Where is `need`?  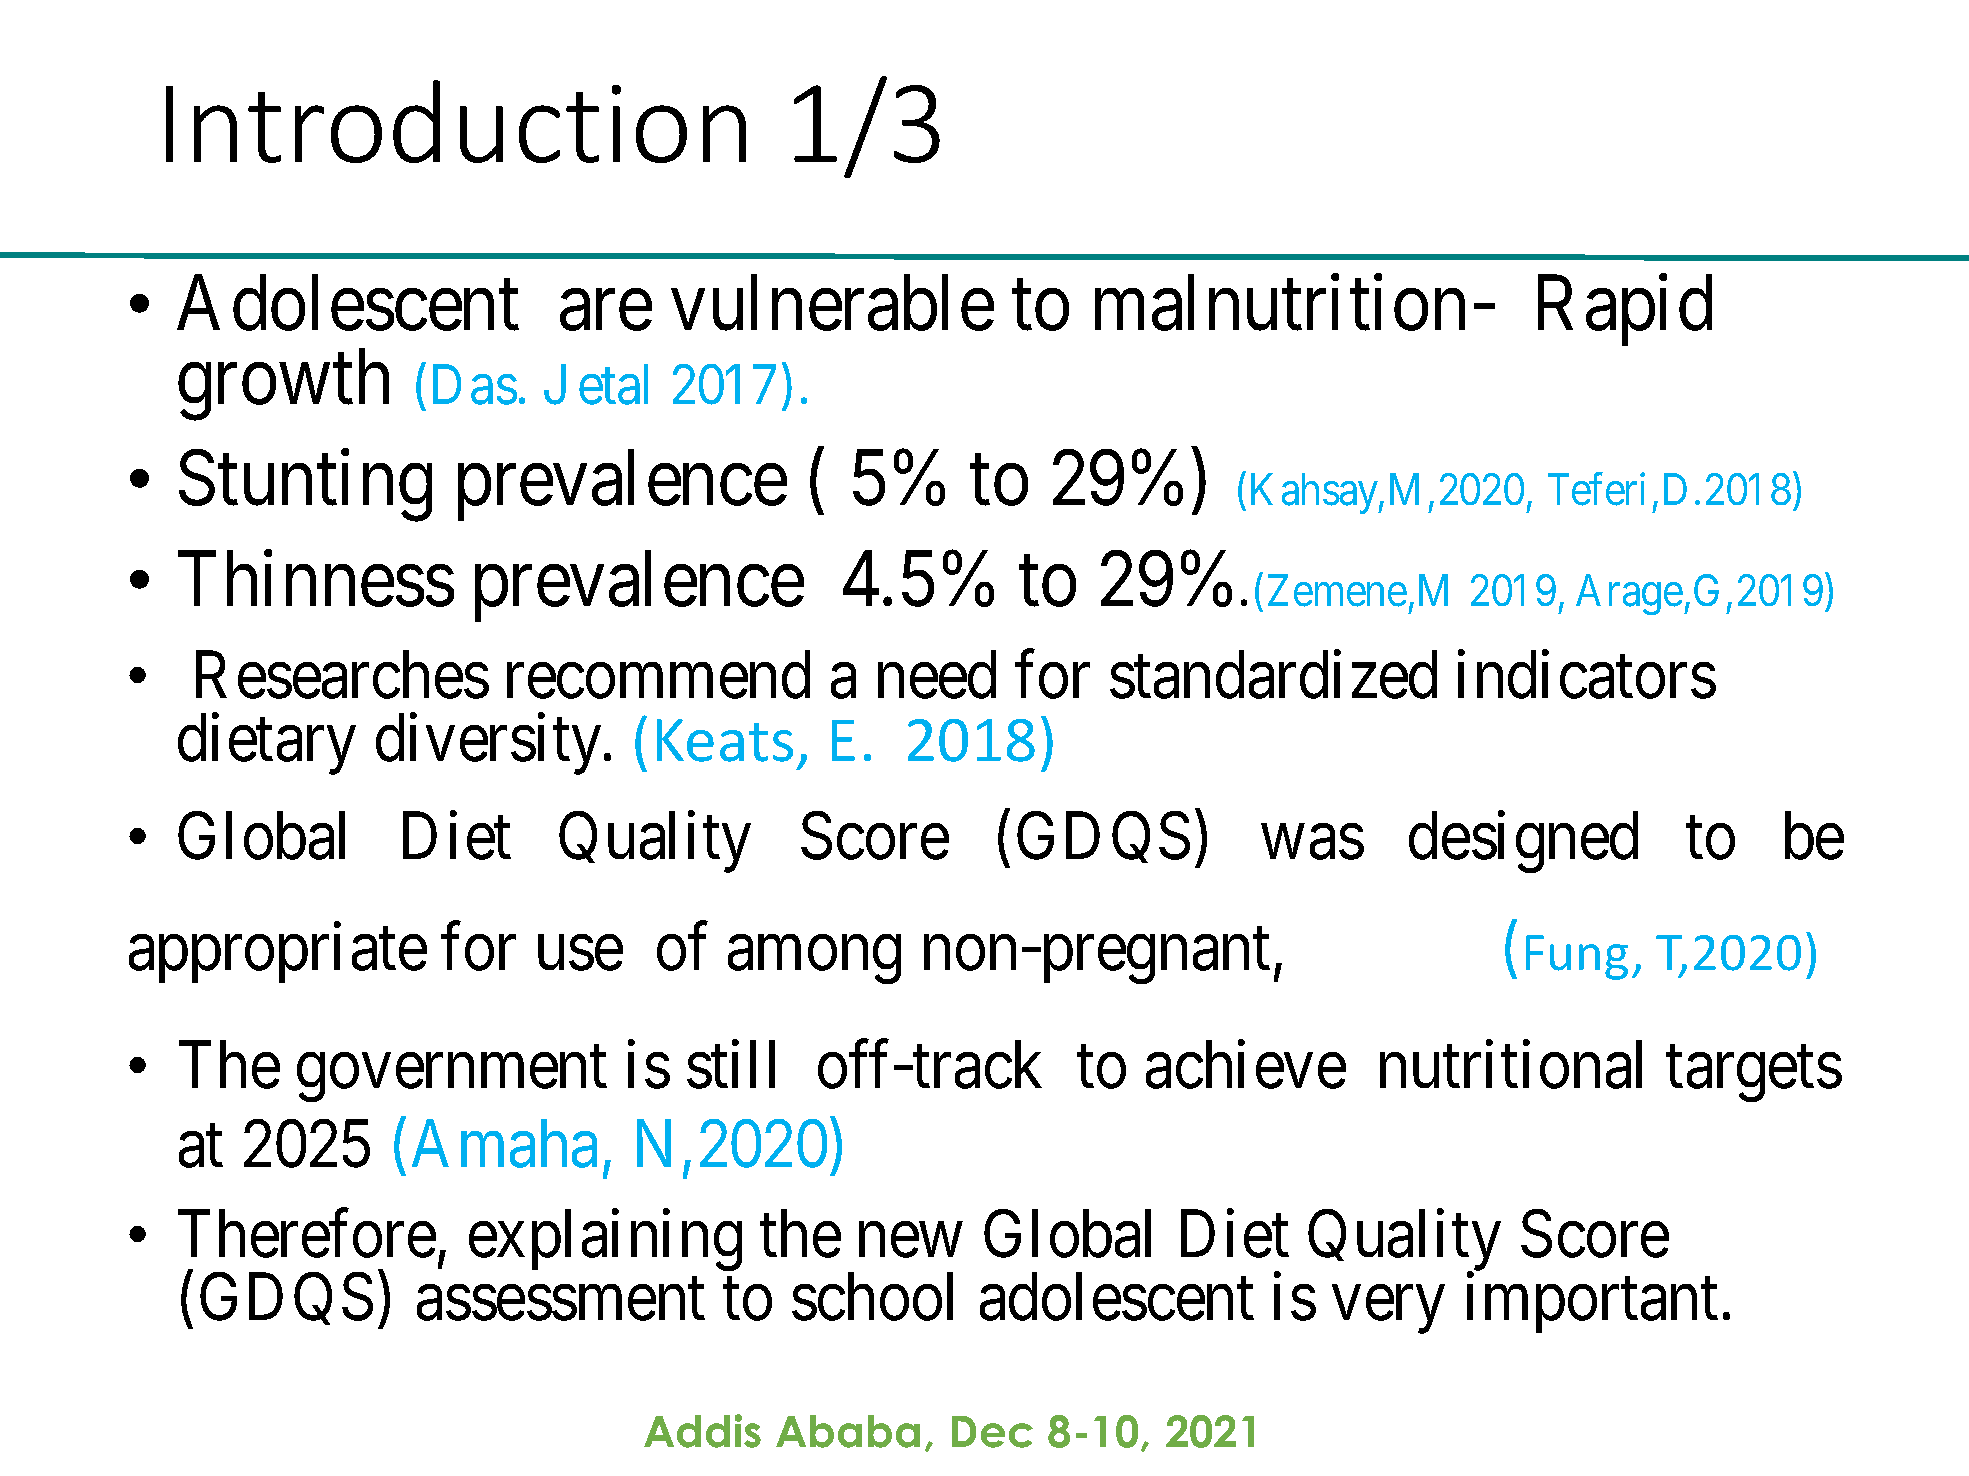
need is located at coordinates (937, 675).
